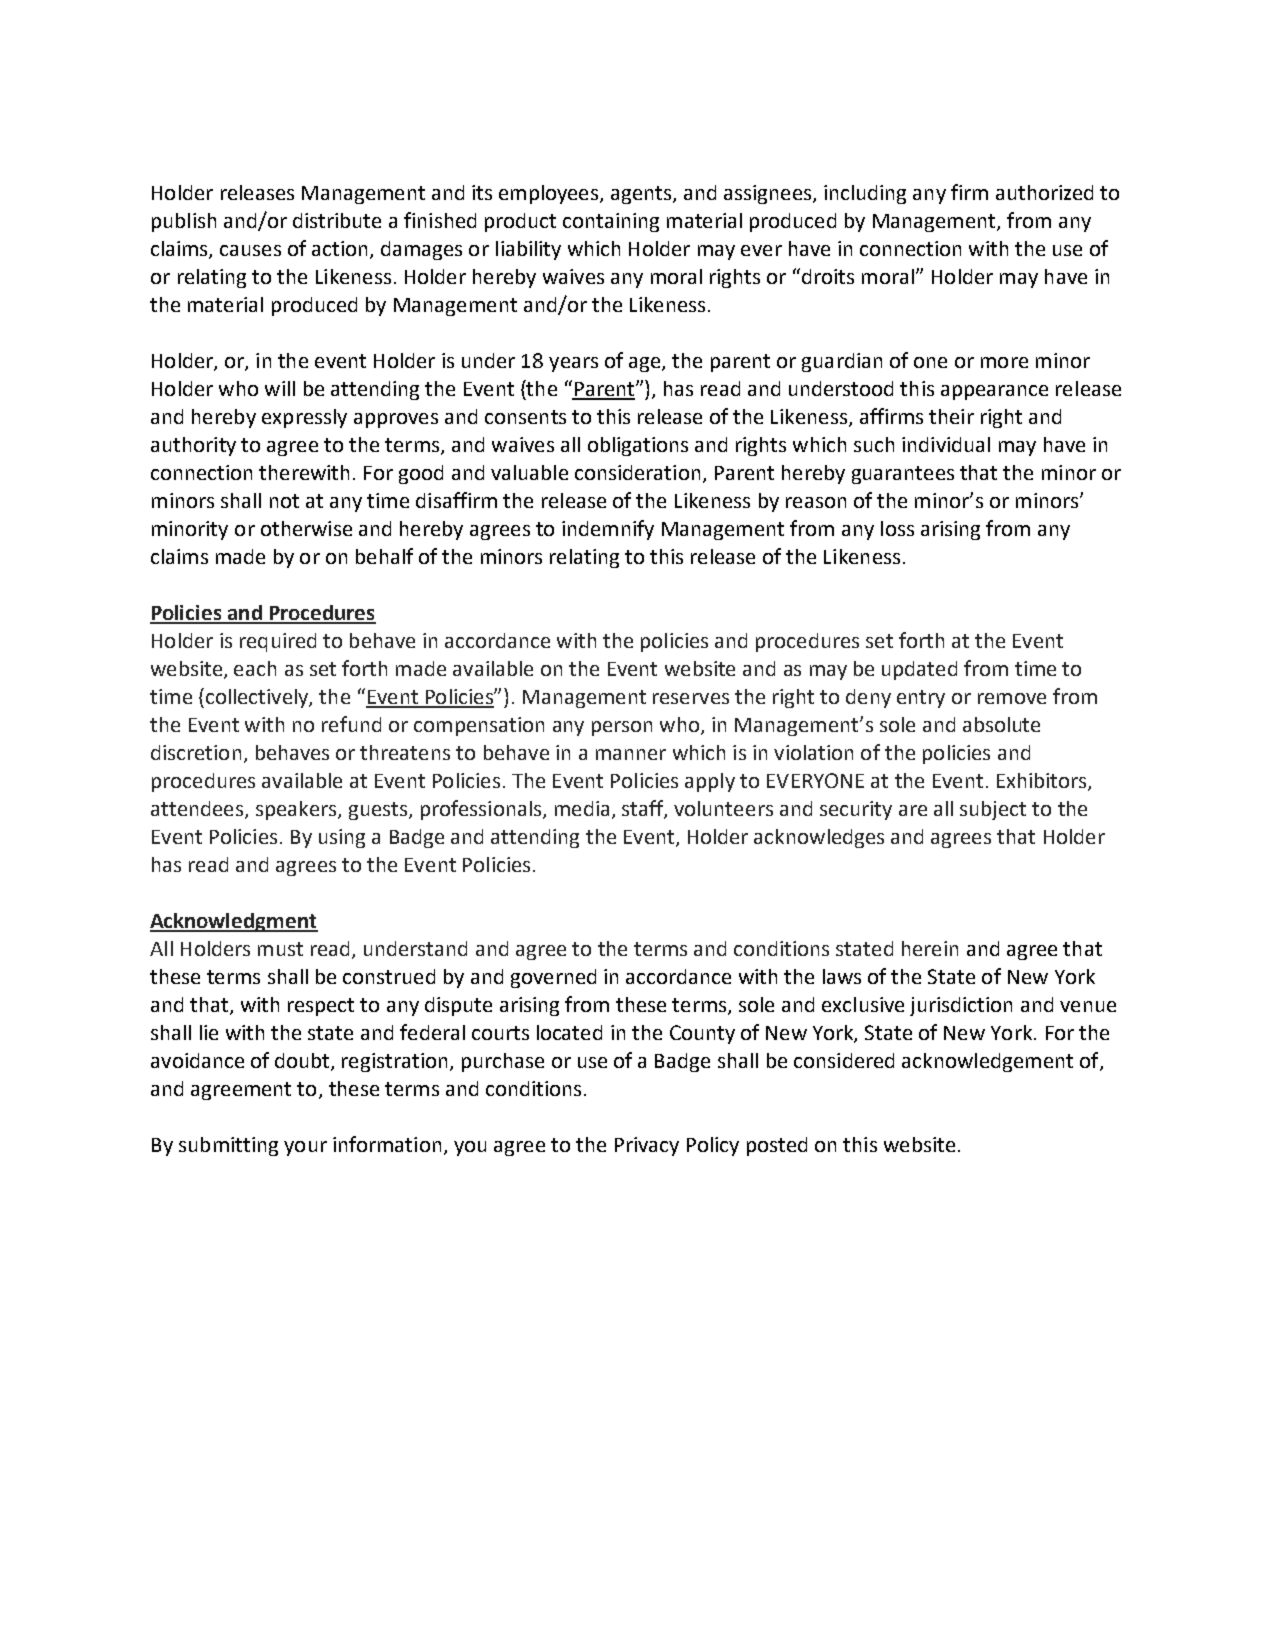 This image has height=1651, width=1276. I want to click on reserves, so click(691, 698).
